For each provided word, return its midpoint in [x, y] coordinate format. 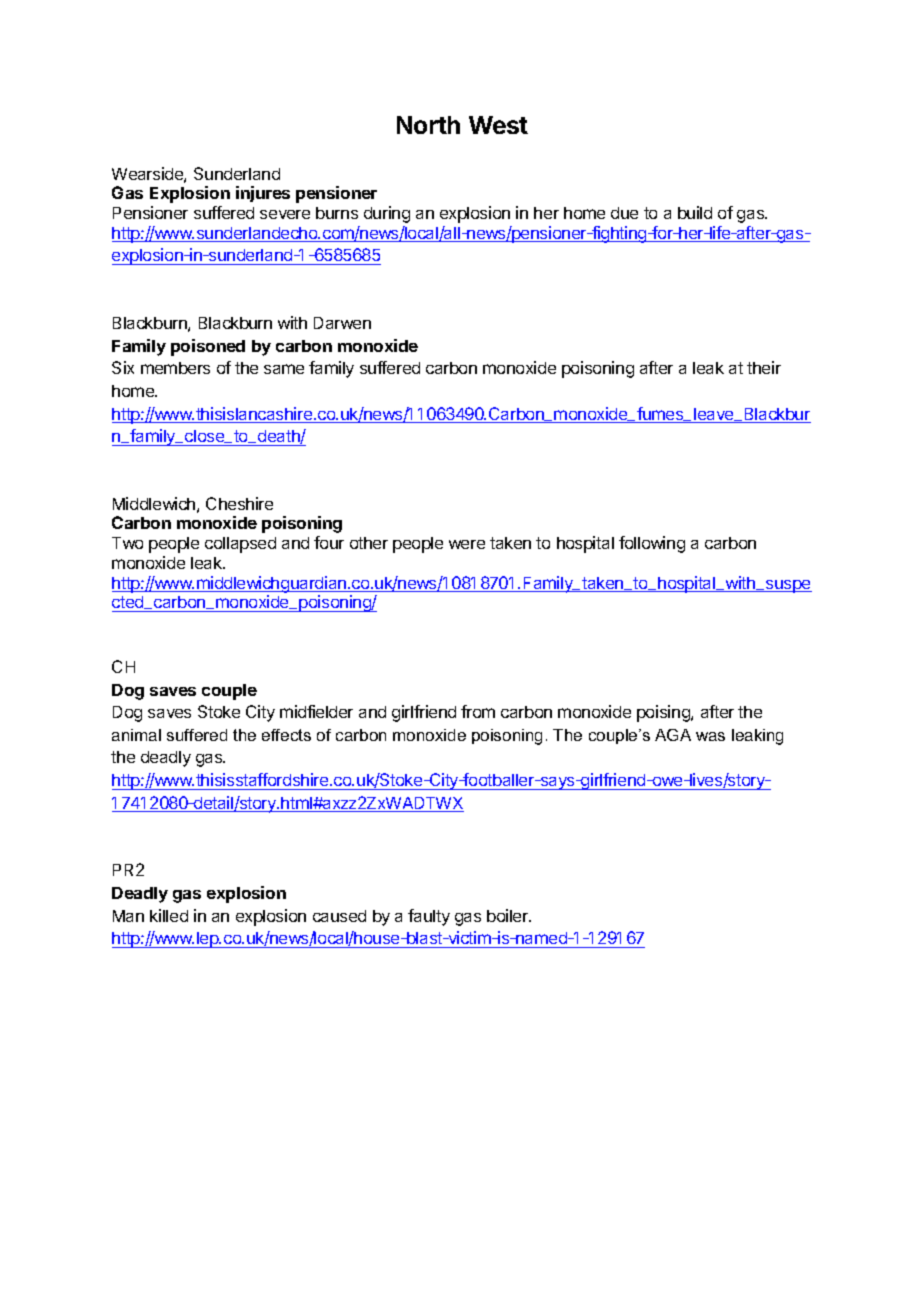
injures [263, 194]
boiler [509, 915]
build [695, 212]
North [428, 125]
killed [169, 915]
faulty [429, 917]
